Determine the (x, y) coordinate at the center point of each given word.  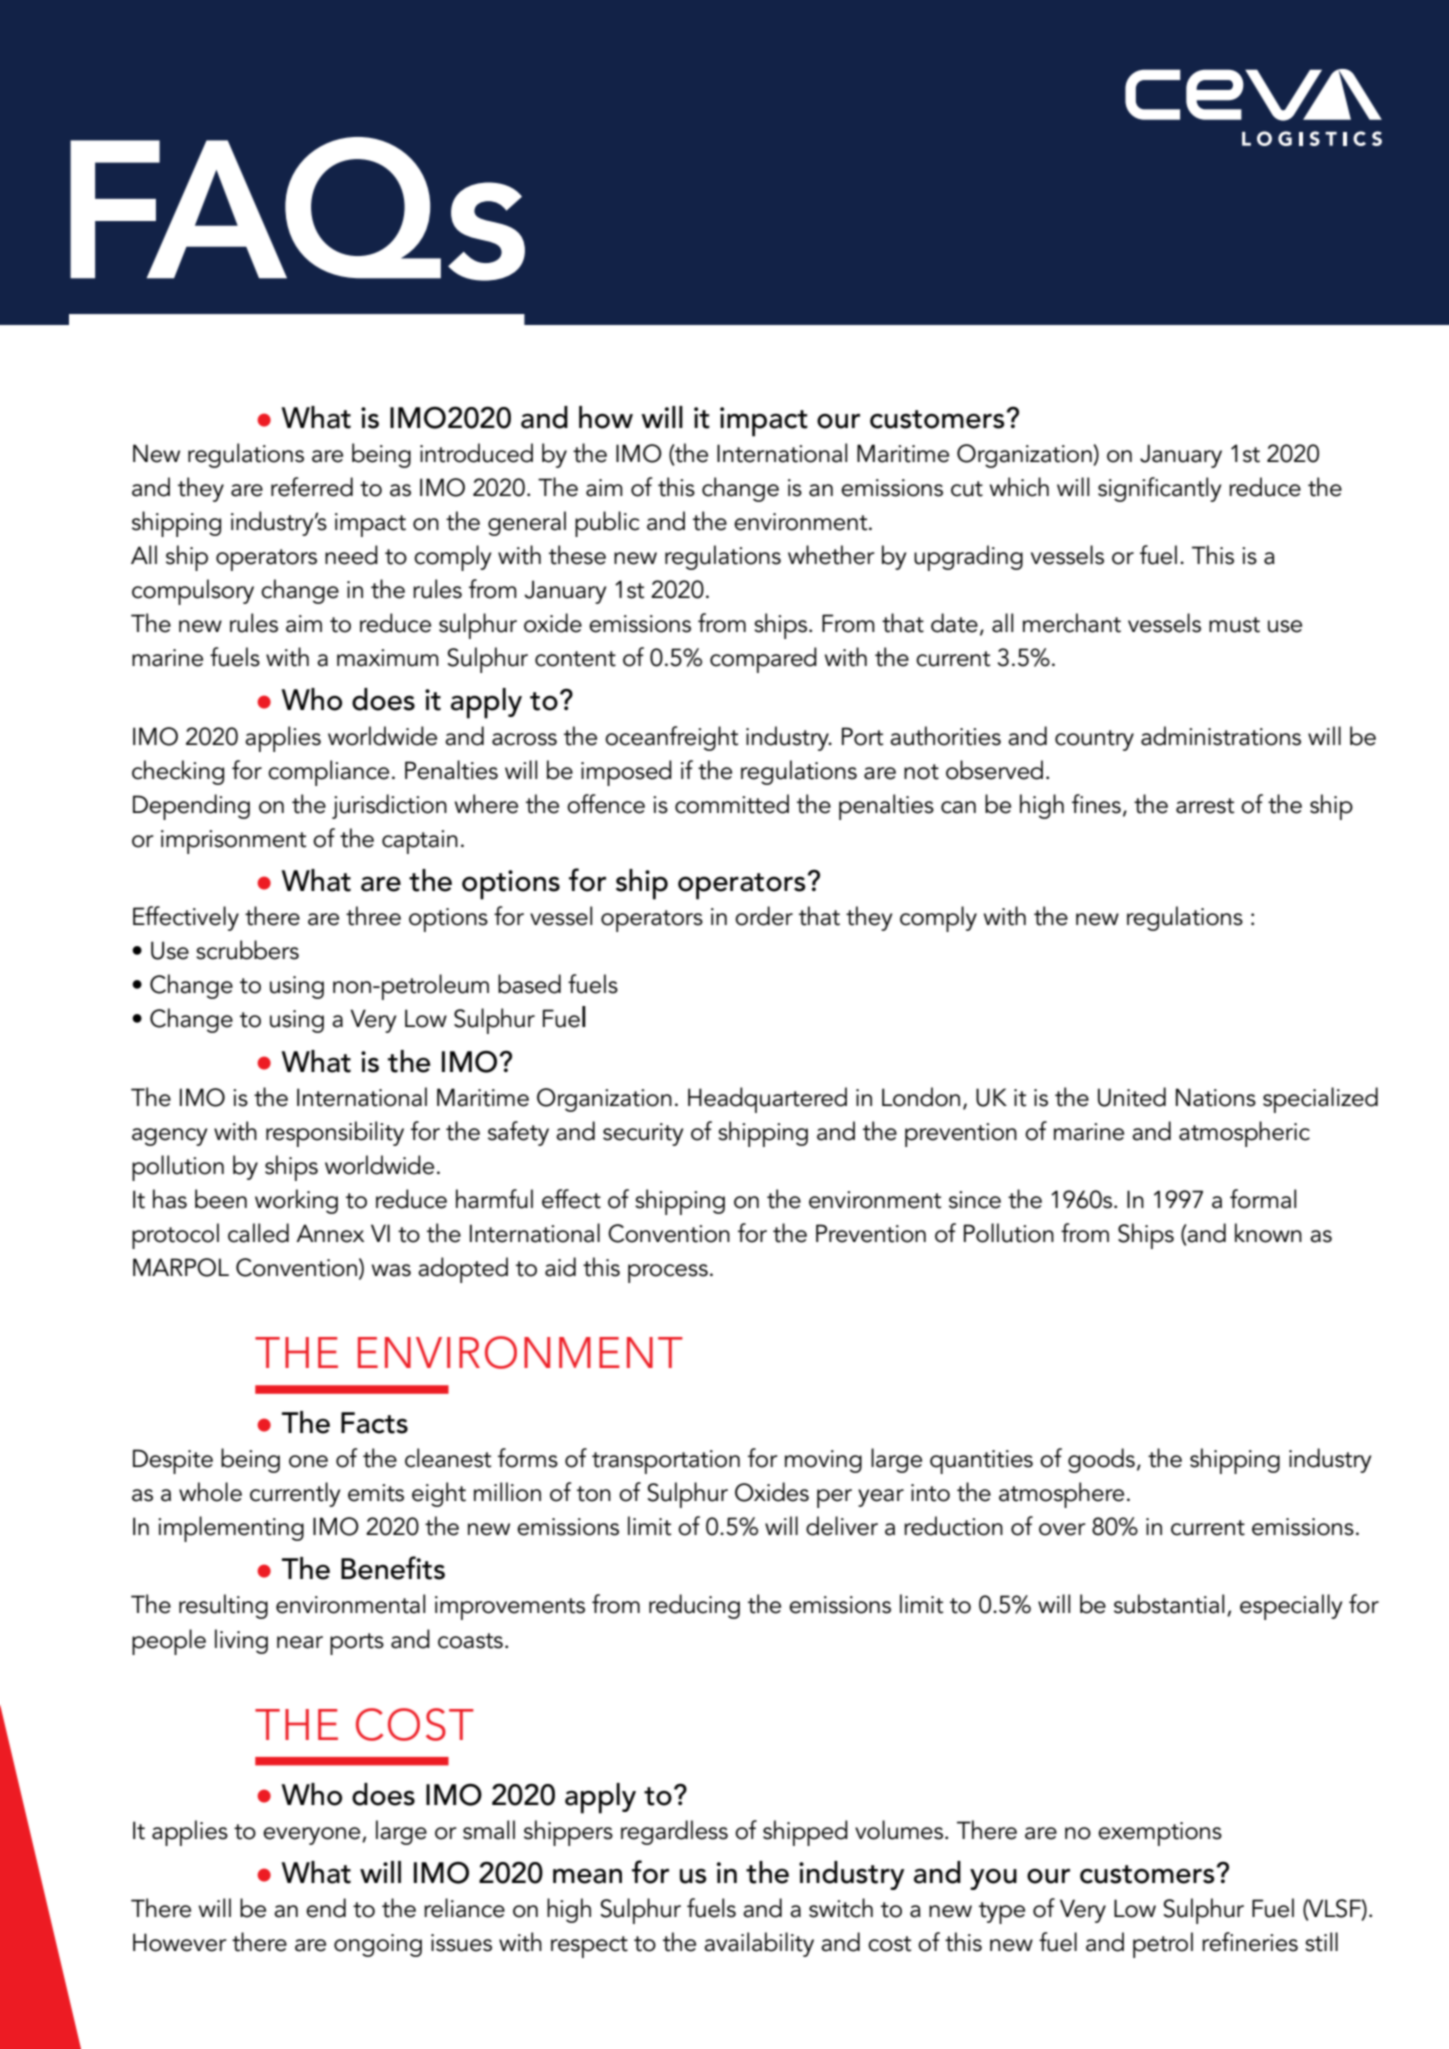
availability (759, 1944)
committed (732, 804)
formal (1263, 1199)
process (668, 1273)
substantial (1169, 1604)
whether (831, 555)
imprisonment (233, 842)
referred (312, 487)
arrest (1205, 806)
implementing (231, 1529)
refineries (1250, 1942)
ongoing (378, 1945)
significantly (1160, 489)
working (296, 1201)
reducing (694, 1606)
